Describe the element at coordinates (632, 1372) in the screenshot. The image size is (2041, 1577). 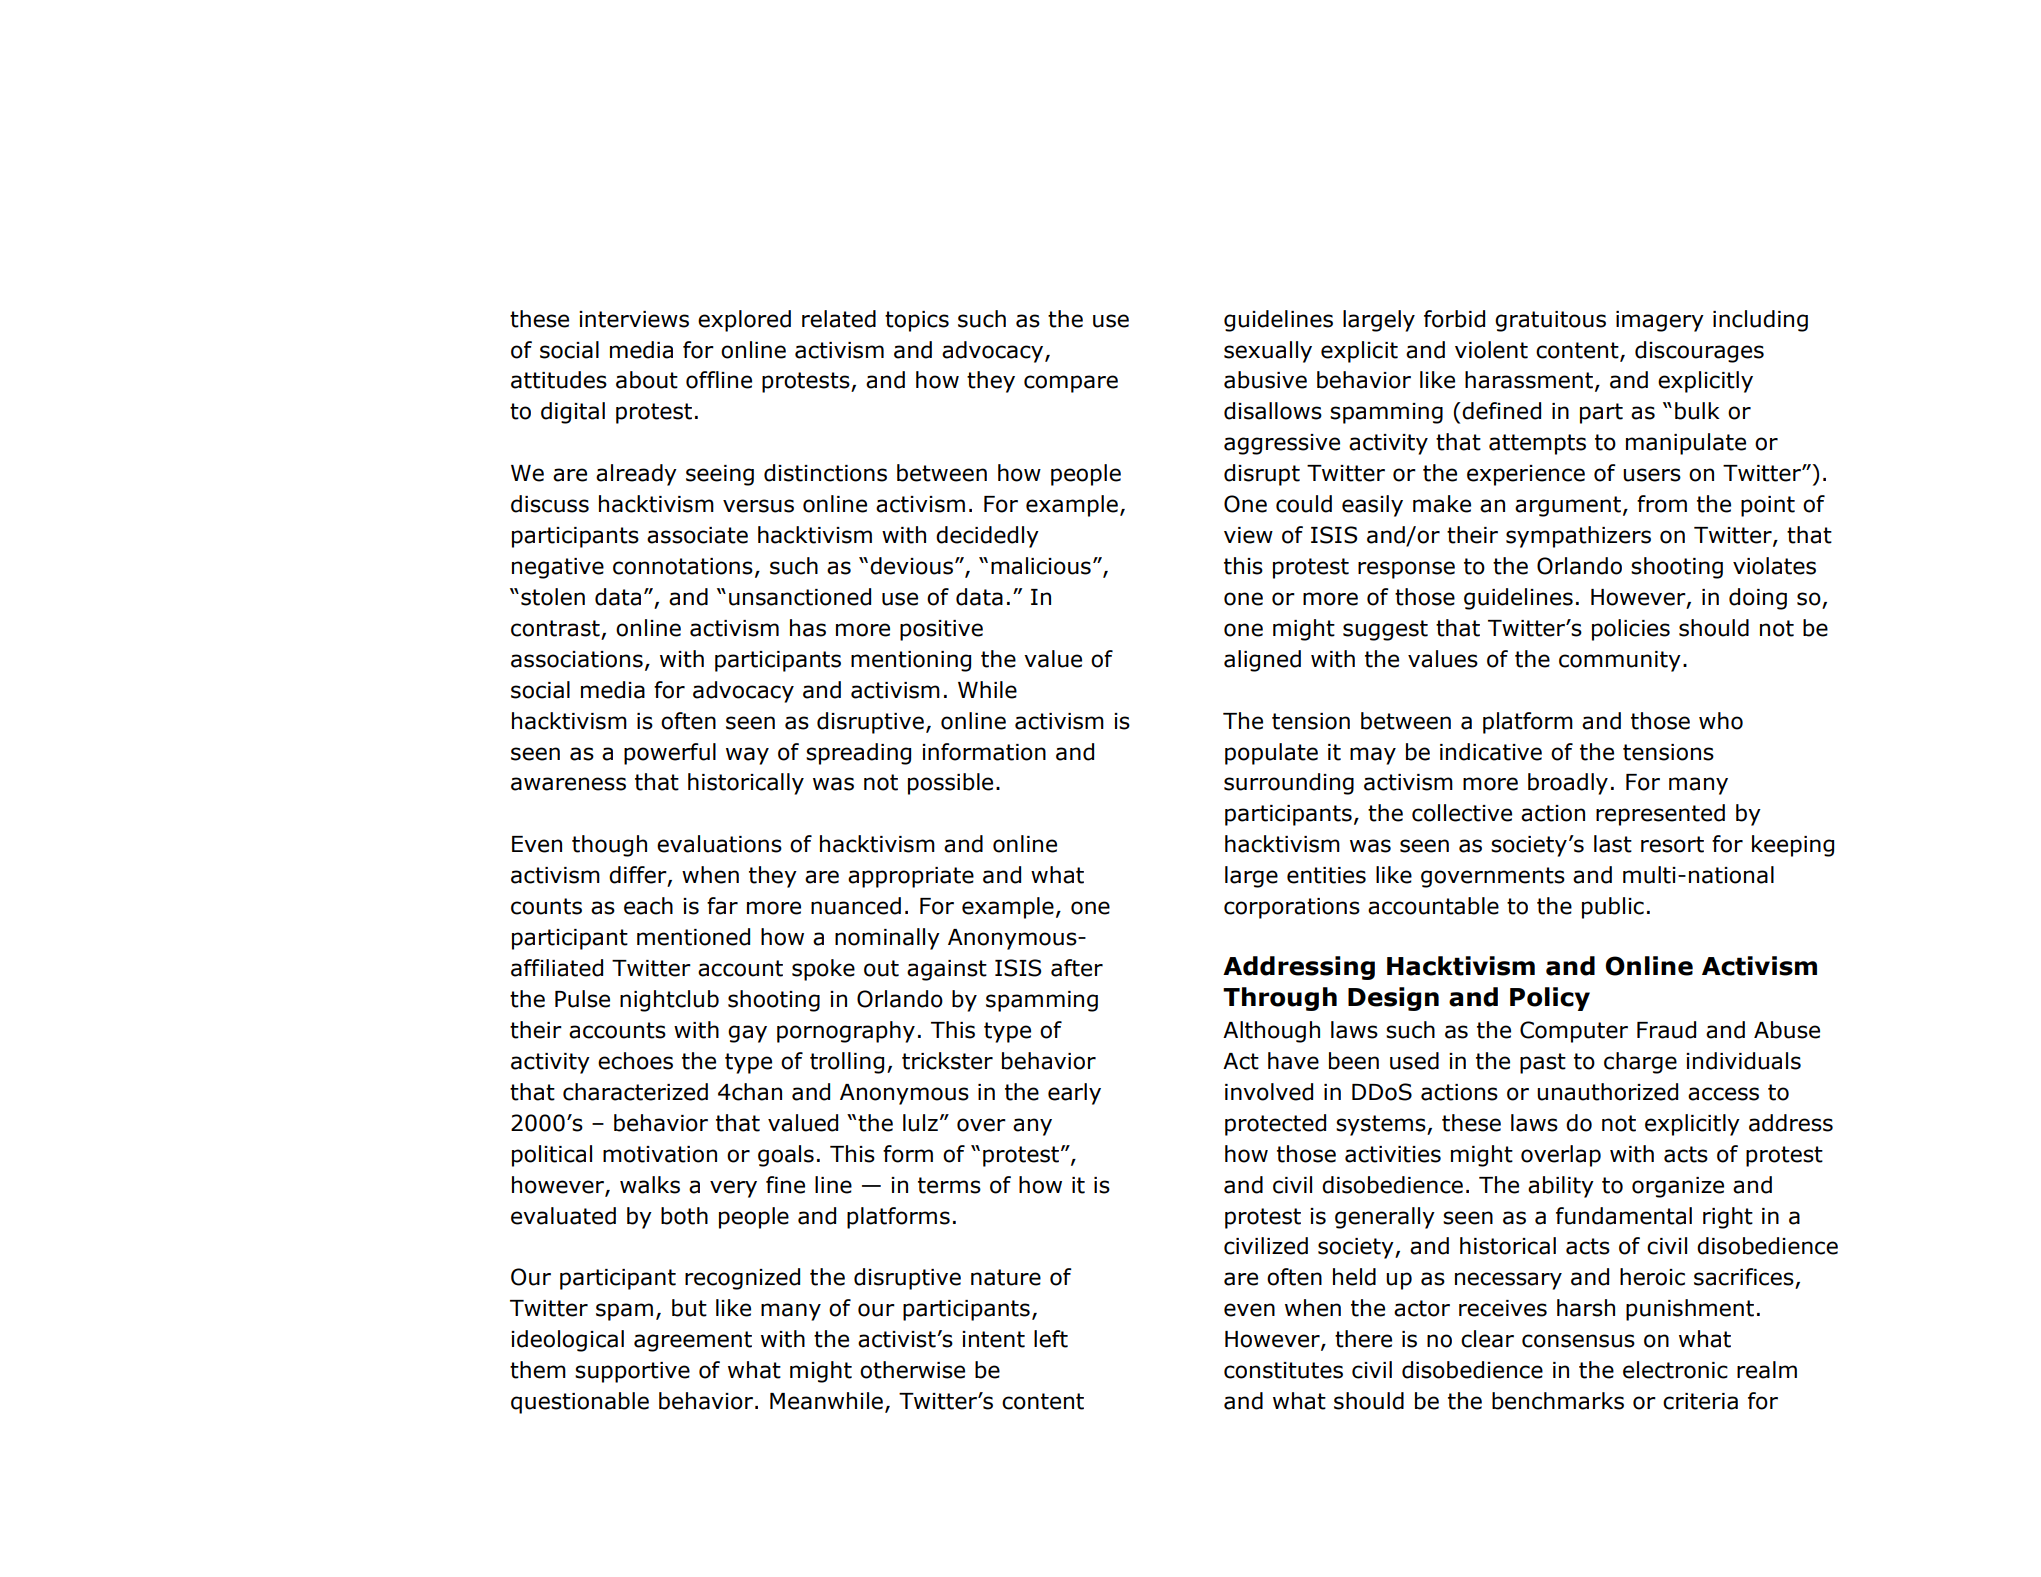
I see `supportive` at that location.
